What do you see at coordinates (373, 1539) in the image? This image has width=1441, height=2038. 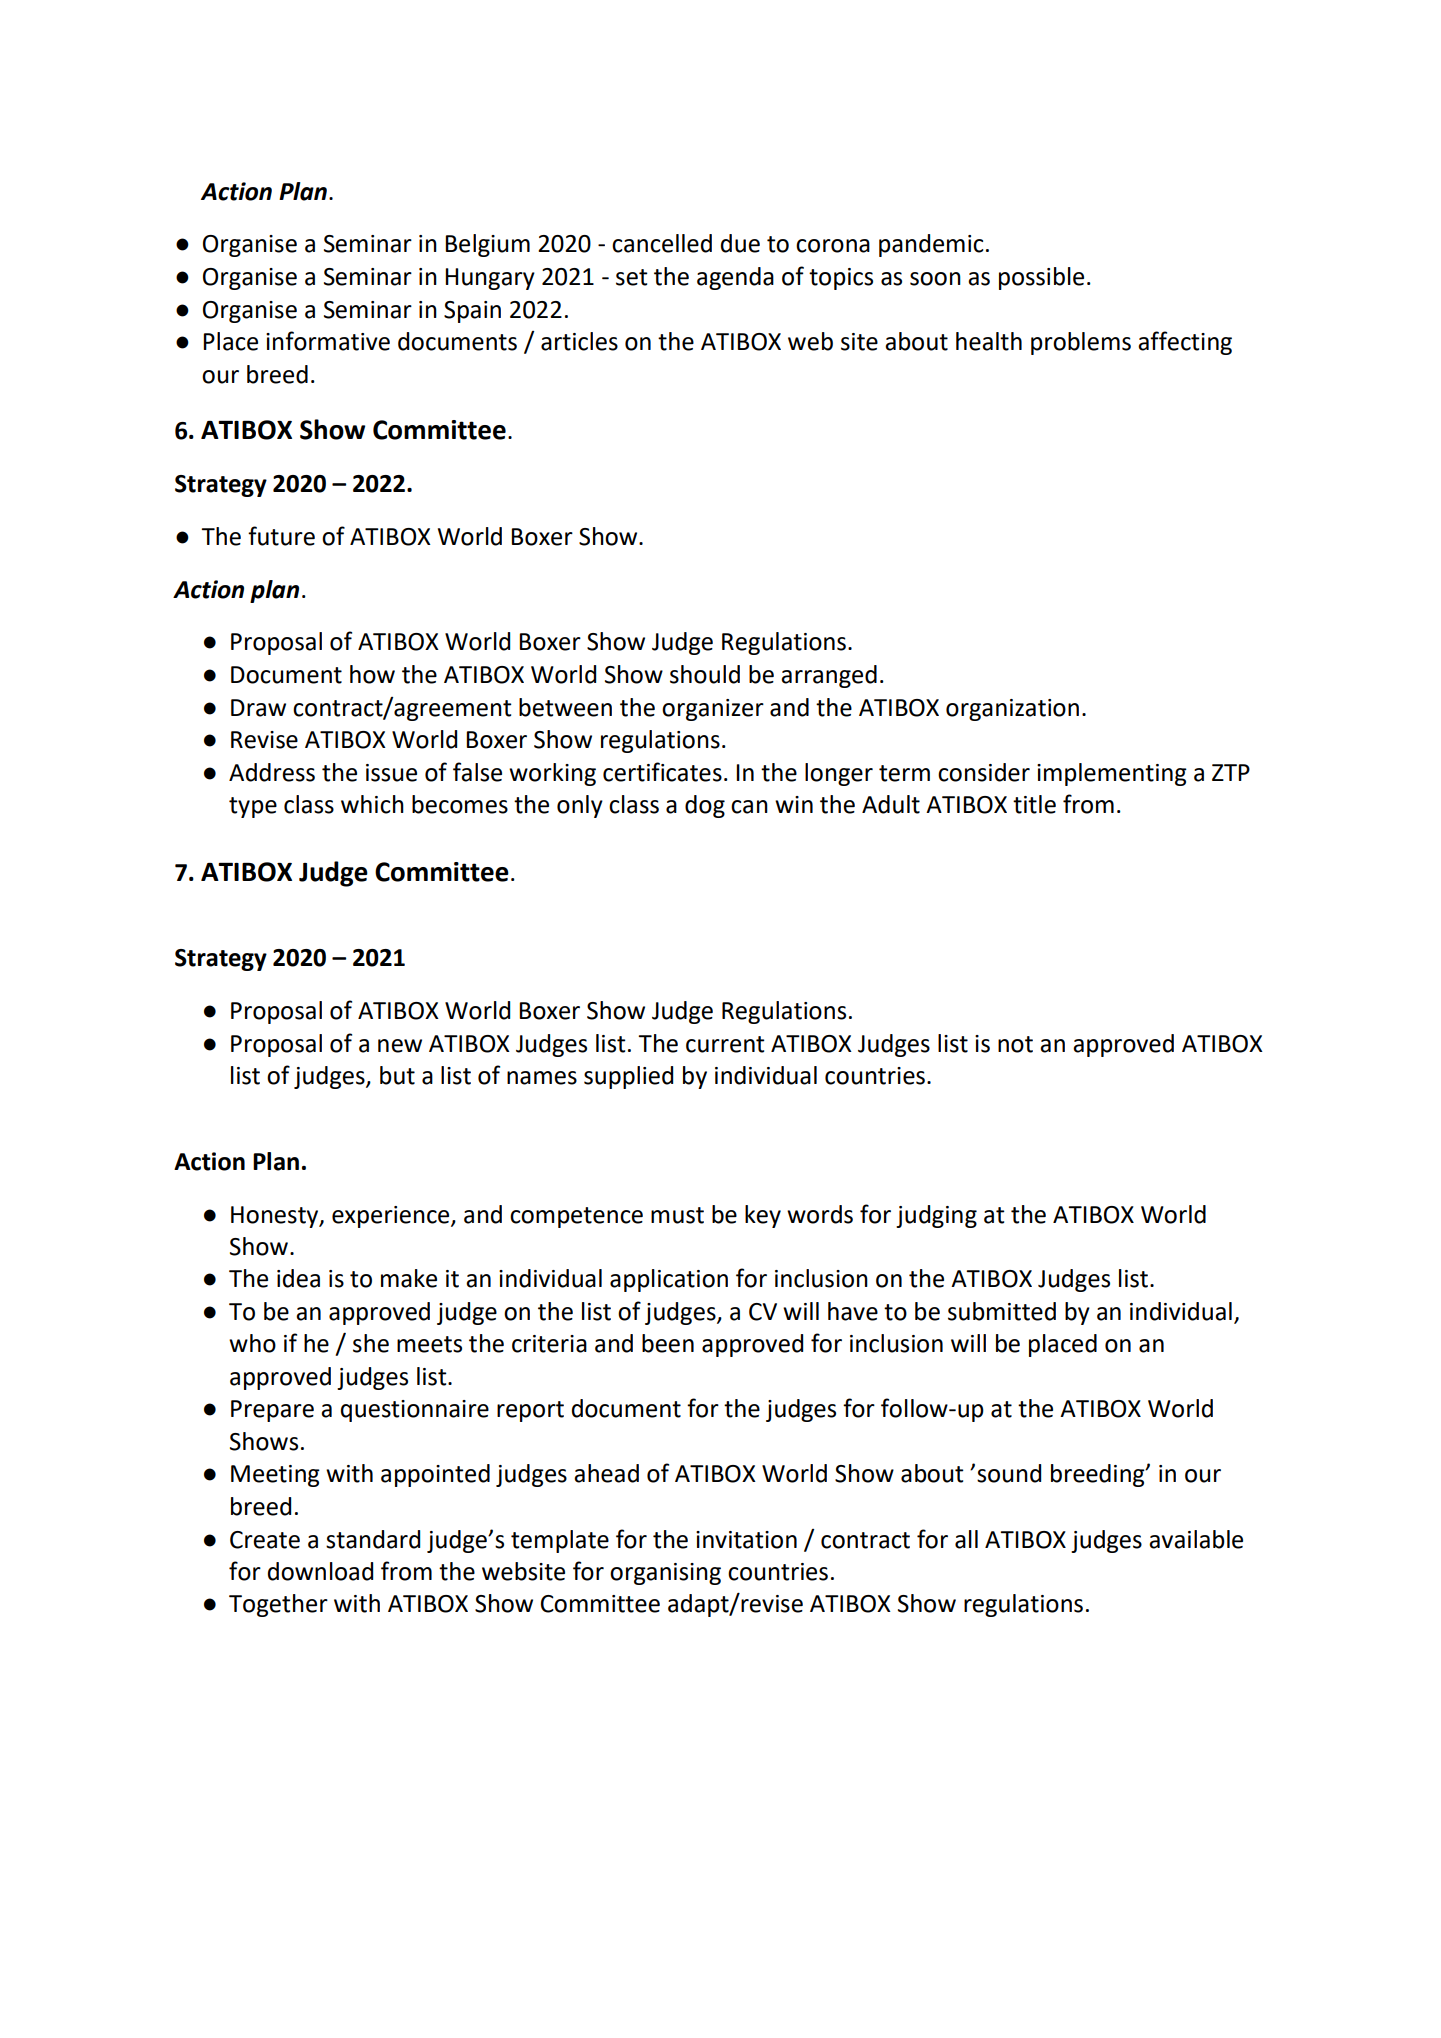 I see `standard` at bounding box center [373, 1539].
